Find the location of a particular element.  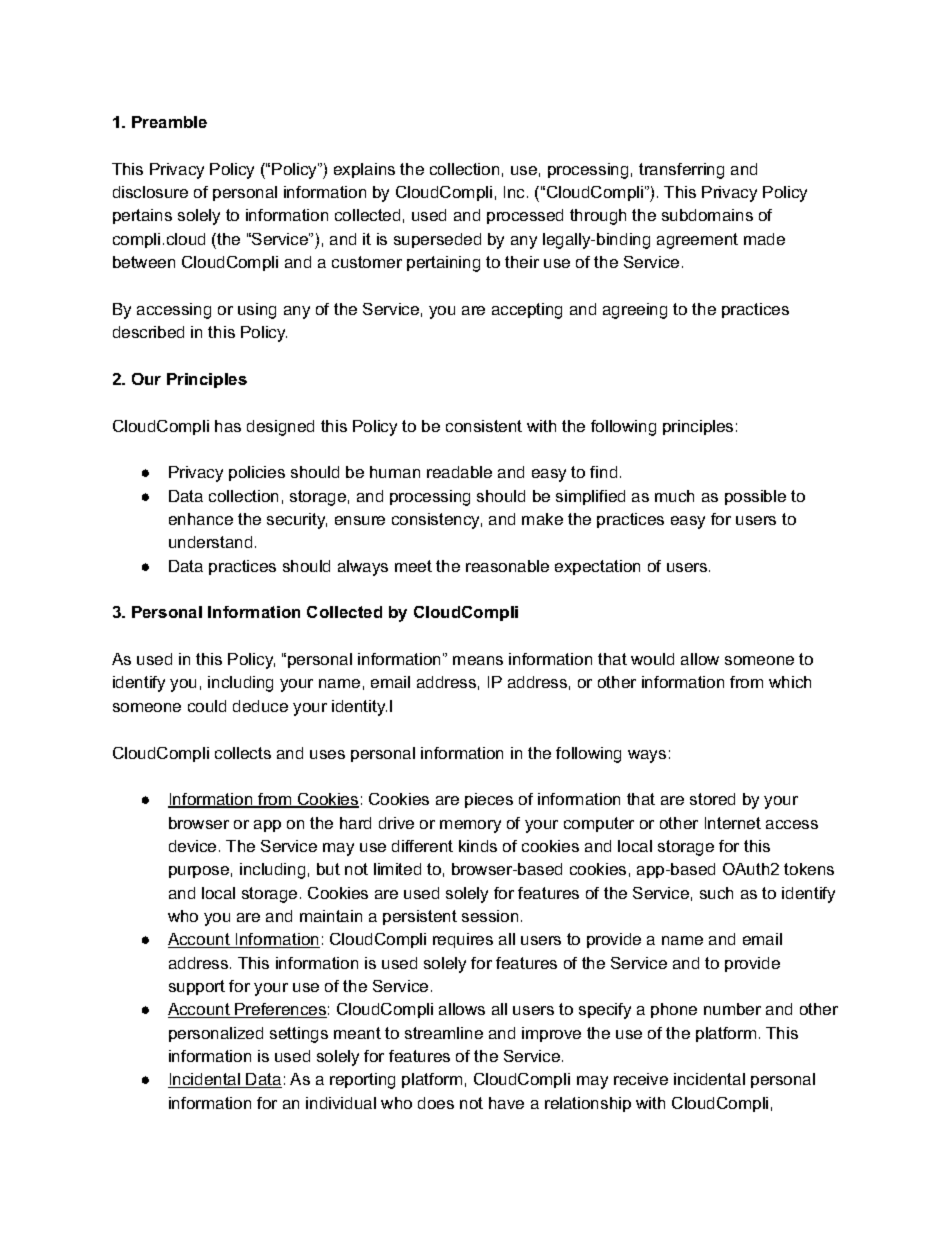

consistent is located at coordinates (484, 426).
